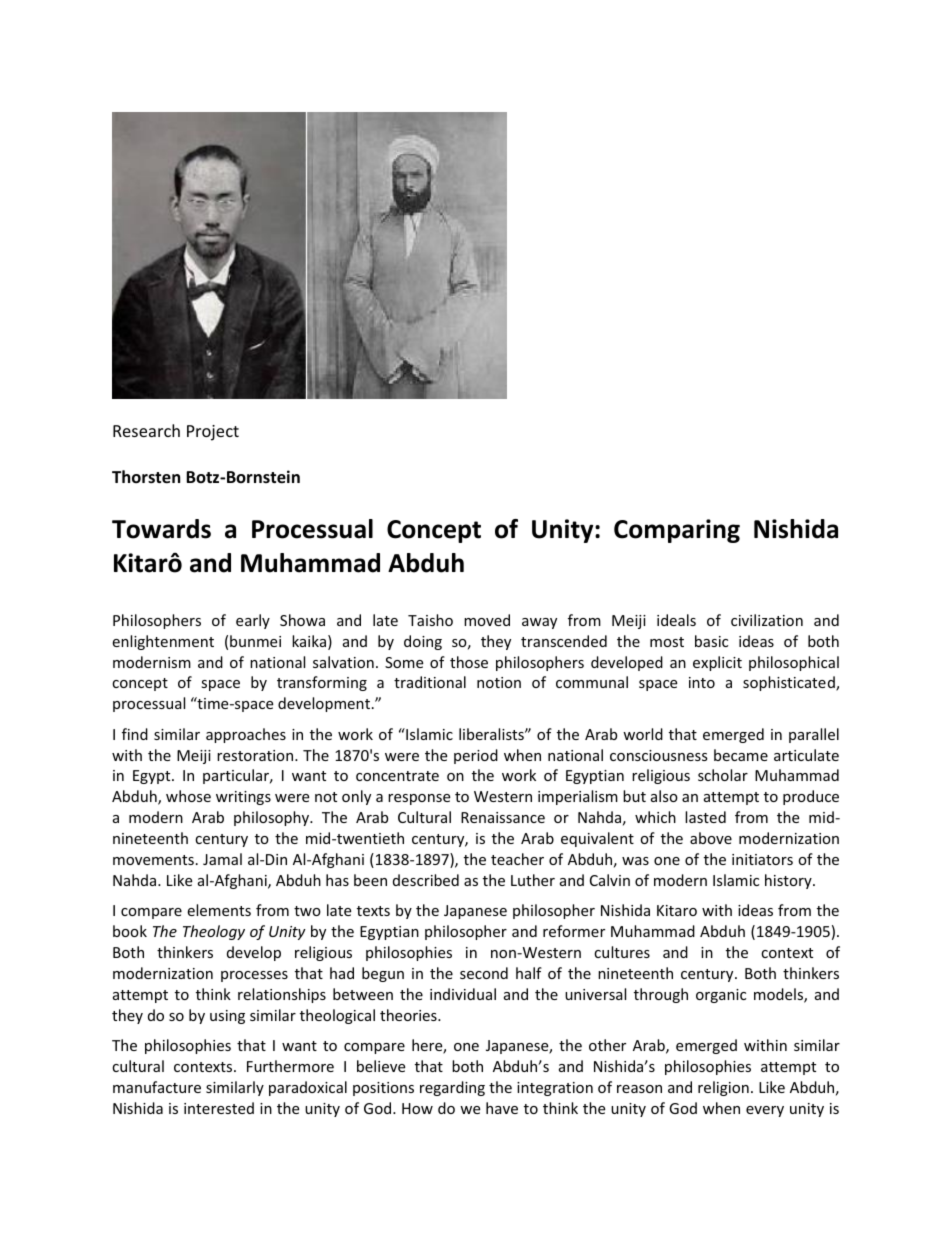  What do you see at coordinates (452, 1088) in the screenshot?
I see `regarding` at bounding box center [452, 1088].
